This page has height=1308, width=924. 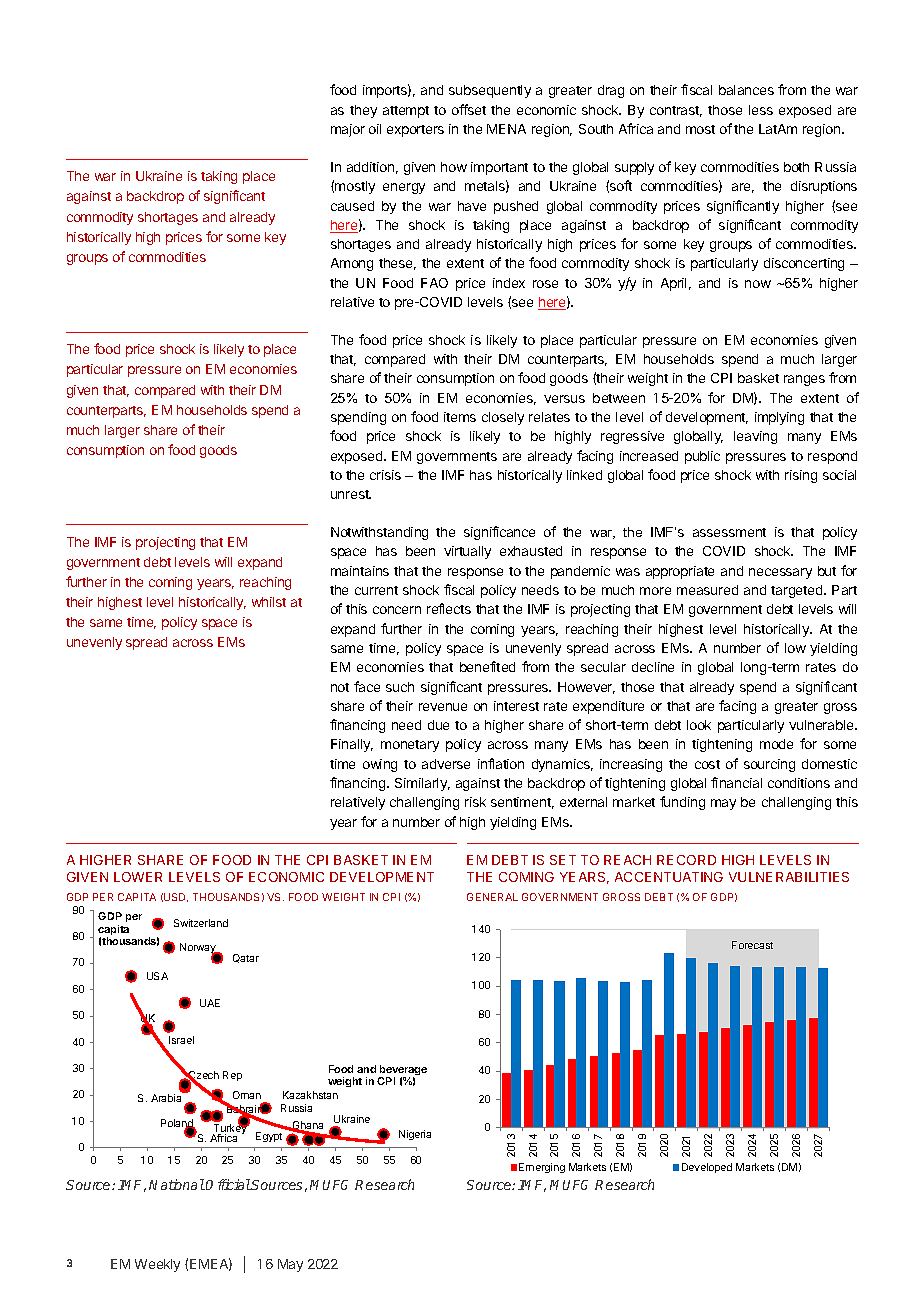 I want to click on Switzerland, so click(x=201, y=923).
